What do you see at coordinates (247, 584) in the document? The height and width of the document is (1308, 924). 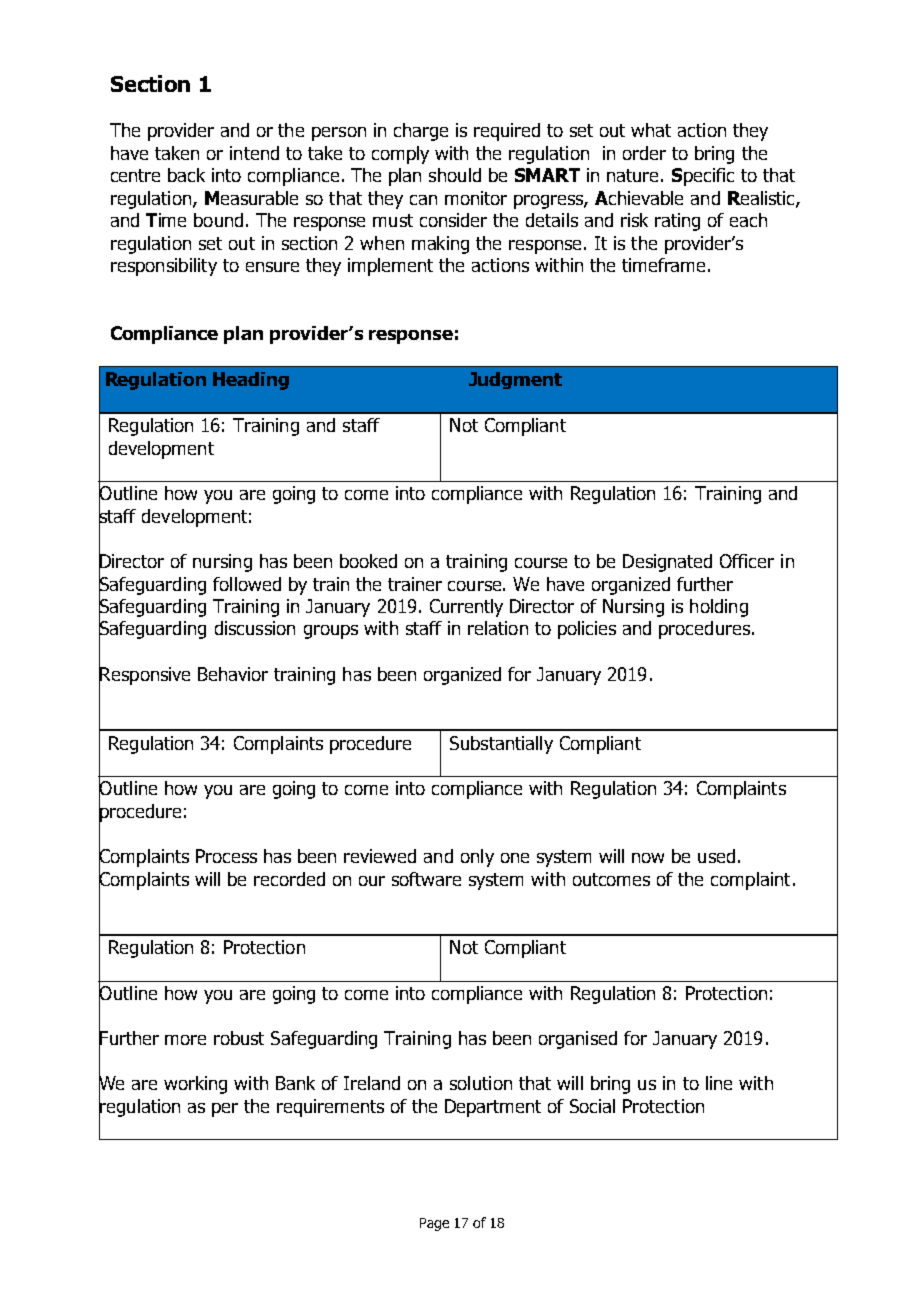 I see `followed` at bounding box center [247, 584].
